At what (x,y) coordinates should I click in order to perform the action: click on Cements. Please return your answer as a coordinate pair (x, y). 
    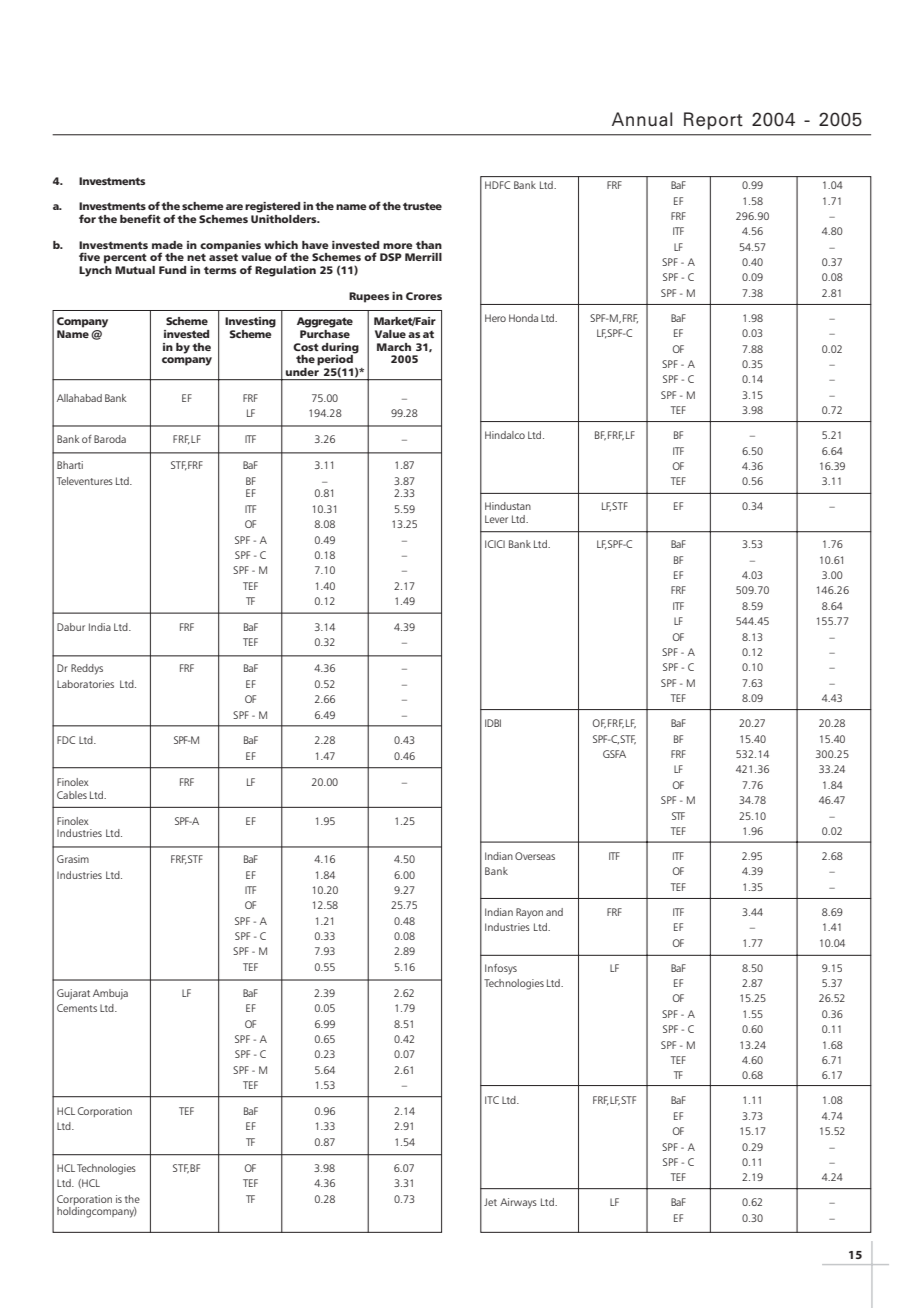
    Looking at the image, I should click on (77, 1008).
